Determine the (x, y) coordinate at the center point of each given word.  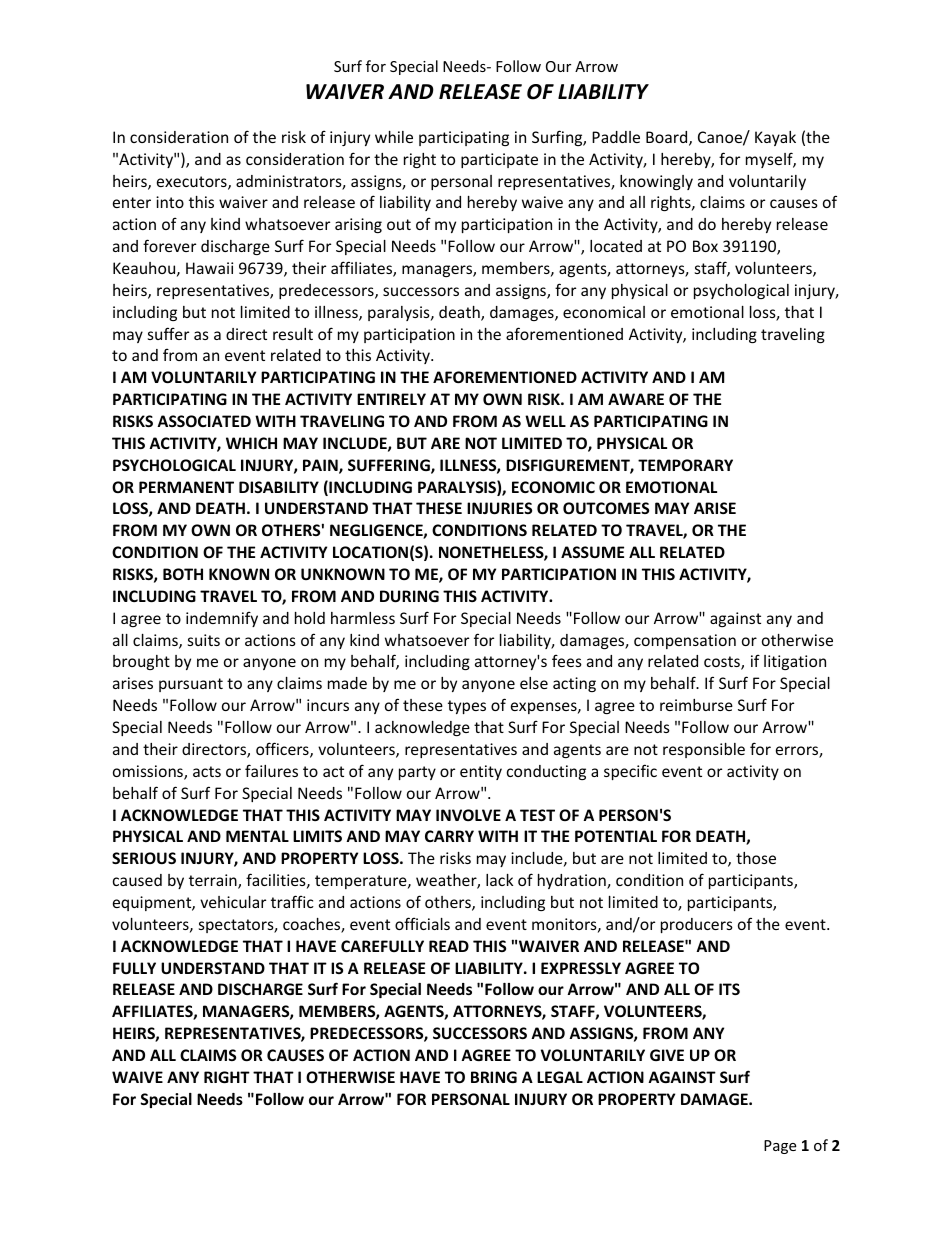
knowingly (656, 182)
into (170, 202)
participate (499, 160)
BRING (494, 1077)
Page (780, 1147)
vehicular (233, 902)
